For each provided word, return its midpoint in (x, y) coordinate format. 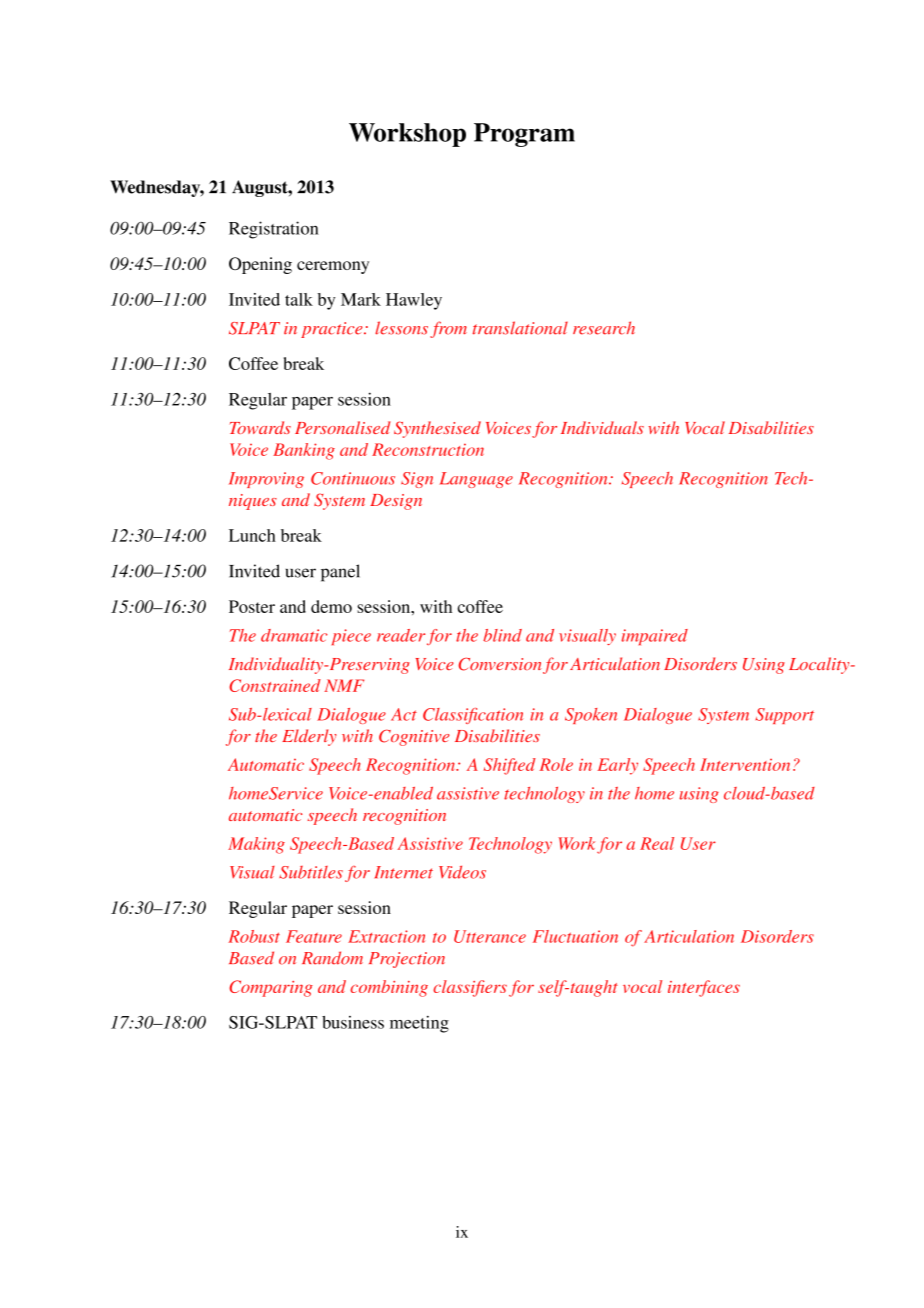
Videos (462, 872)
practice (333, 330)
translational (520, 328)
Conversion (500, 664)
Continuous (353, 478)
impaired (655, 637)
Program (524, 135)
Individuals (602, 427)
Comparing (271, 988)
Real (657, 843)
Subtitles (311, 872)
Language (476, 480)
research (604, 328)
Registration (274, 230)
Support (785, 716)
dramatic (294, 635)
